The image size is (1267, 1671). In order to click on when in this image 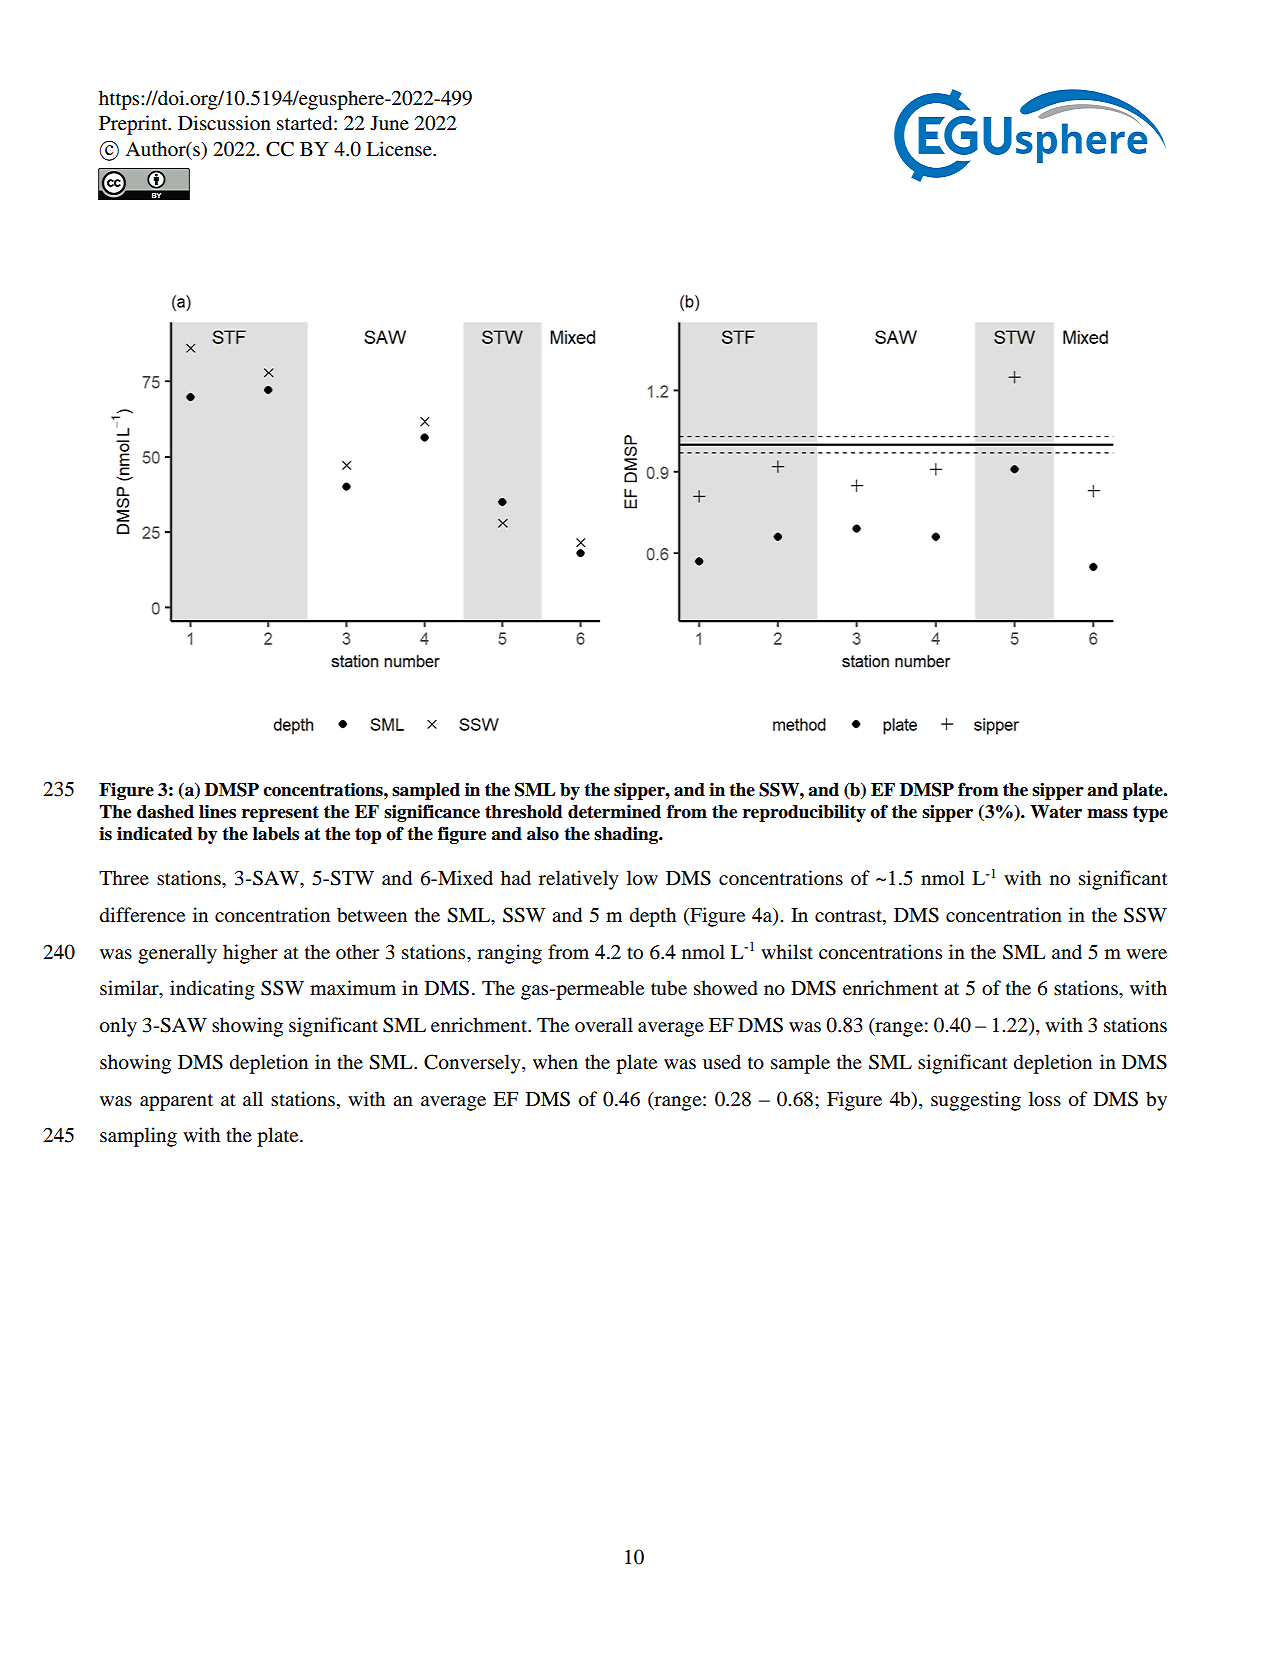, I will do `click(555, 1061)`.
